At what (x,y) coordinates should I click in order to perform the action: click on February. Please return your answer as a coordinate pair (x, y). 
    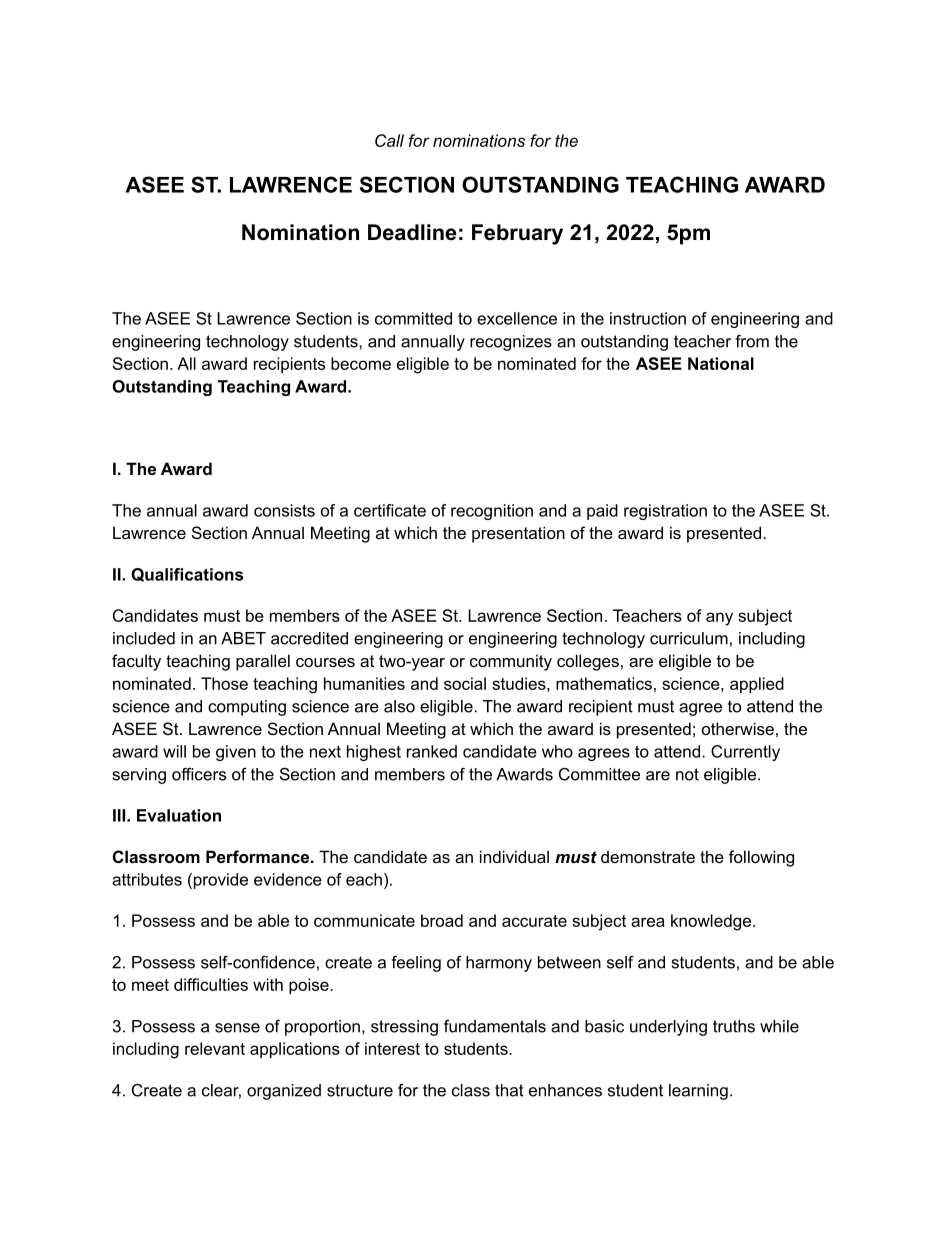
    Looking at the image, I should click on (517, 234).
